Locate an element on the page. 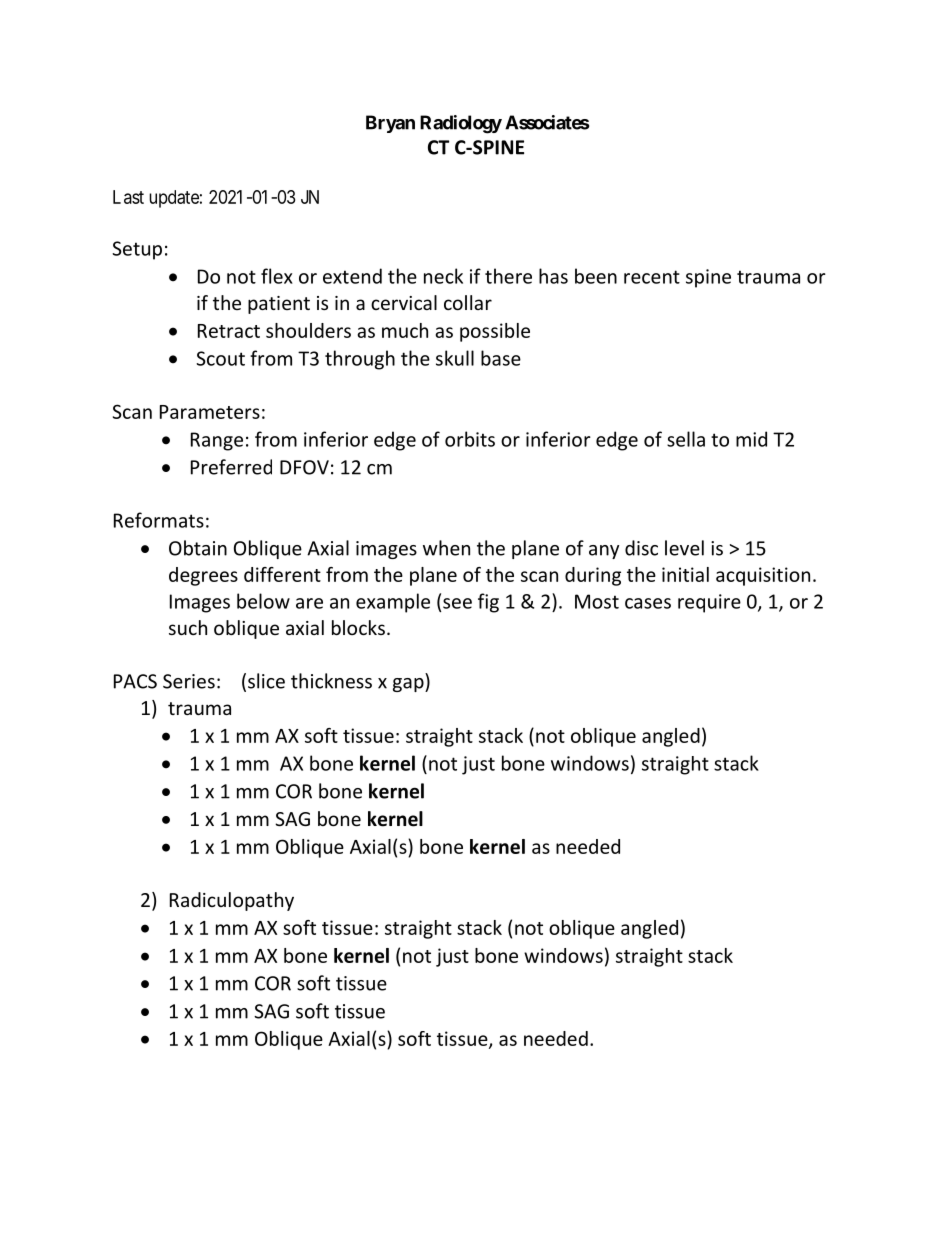 The height and width of the page is (1233, 952). collar is located at coordinates (468, 302).
